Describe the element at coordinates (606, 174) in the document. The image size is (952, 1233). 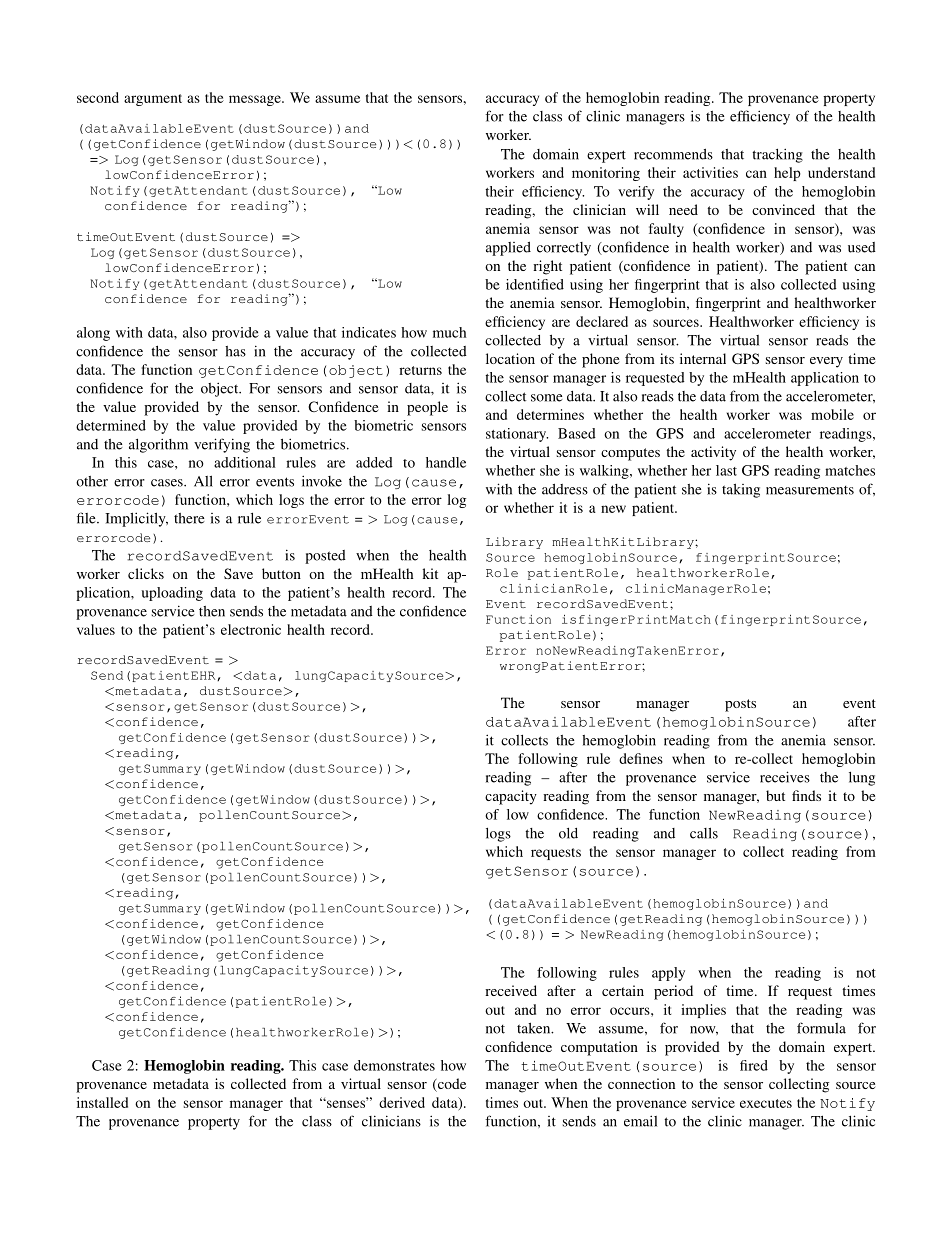
I see `monitoring` at that location.
